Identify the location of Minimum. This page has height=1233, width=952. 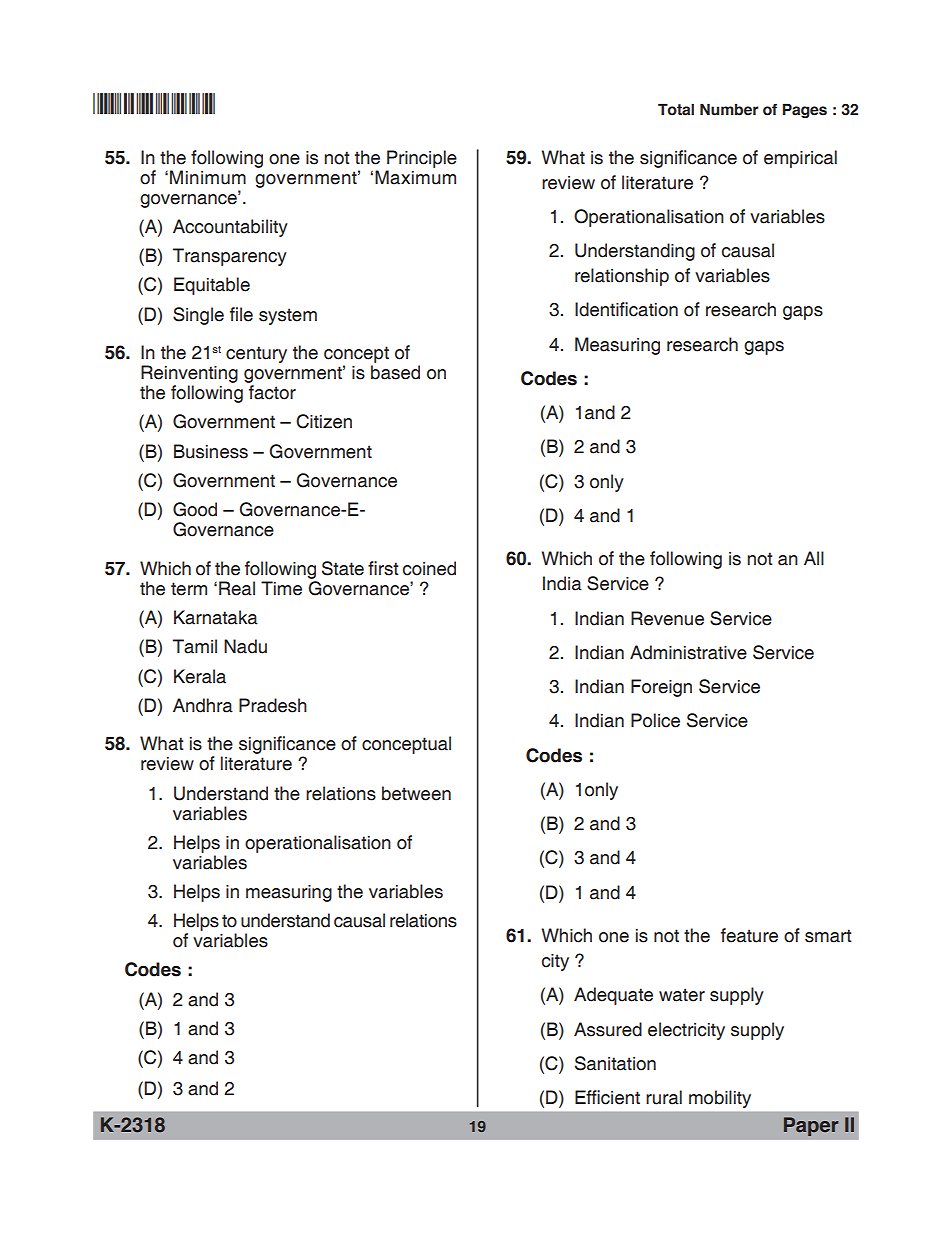
(208, 177).
